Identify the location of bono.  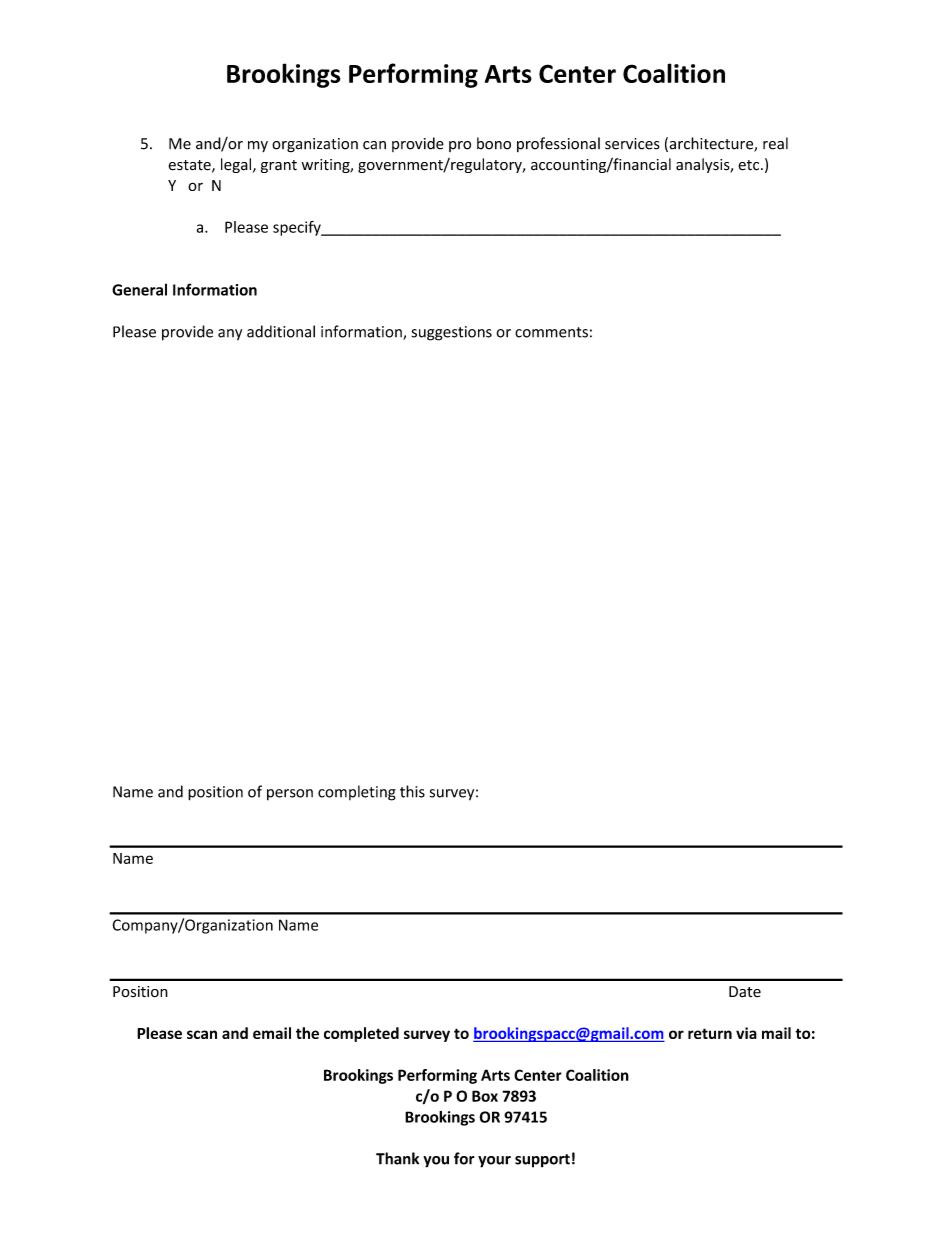
(494, 143).
